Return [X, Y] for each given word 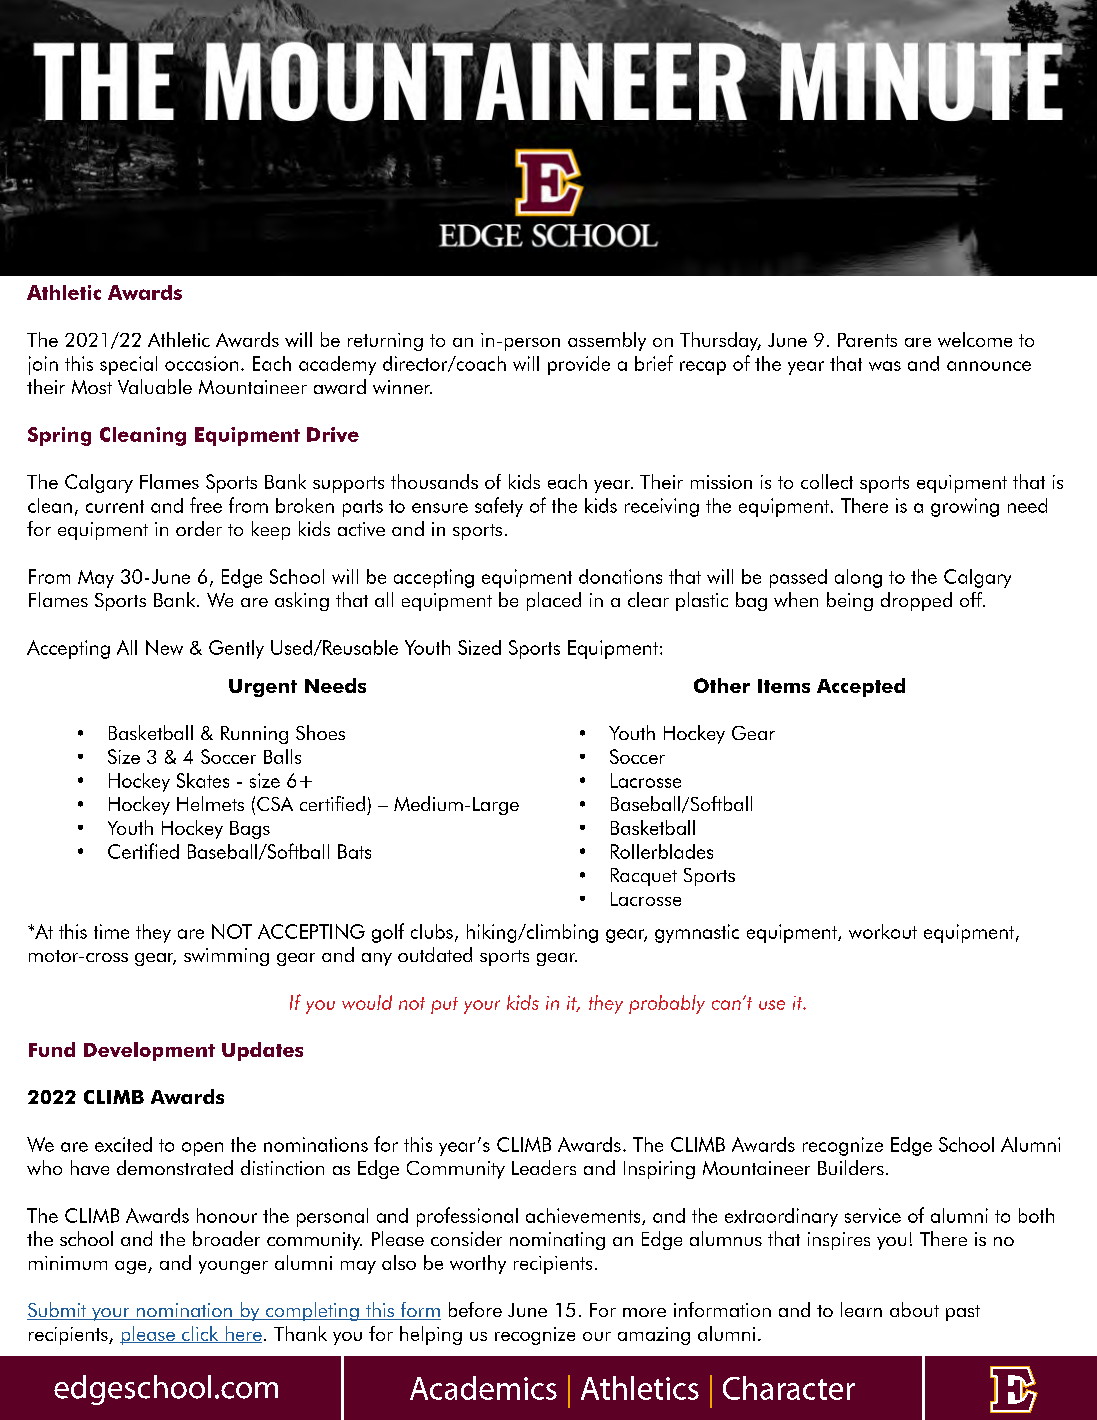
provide [579, 365]
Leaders [544, 1167]
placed [554, 601]
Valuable [155, 386]
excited [123, 1144]
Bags [250, 830]
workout [883, 931]
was [885, 366]
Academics [483, 1388]
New [164, 647]
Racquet [644, 877]
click [200, 1334]
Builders [851, 1167]
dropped [916, 601]
